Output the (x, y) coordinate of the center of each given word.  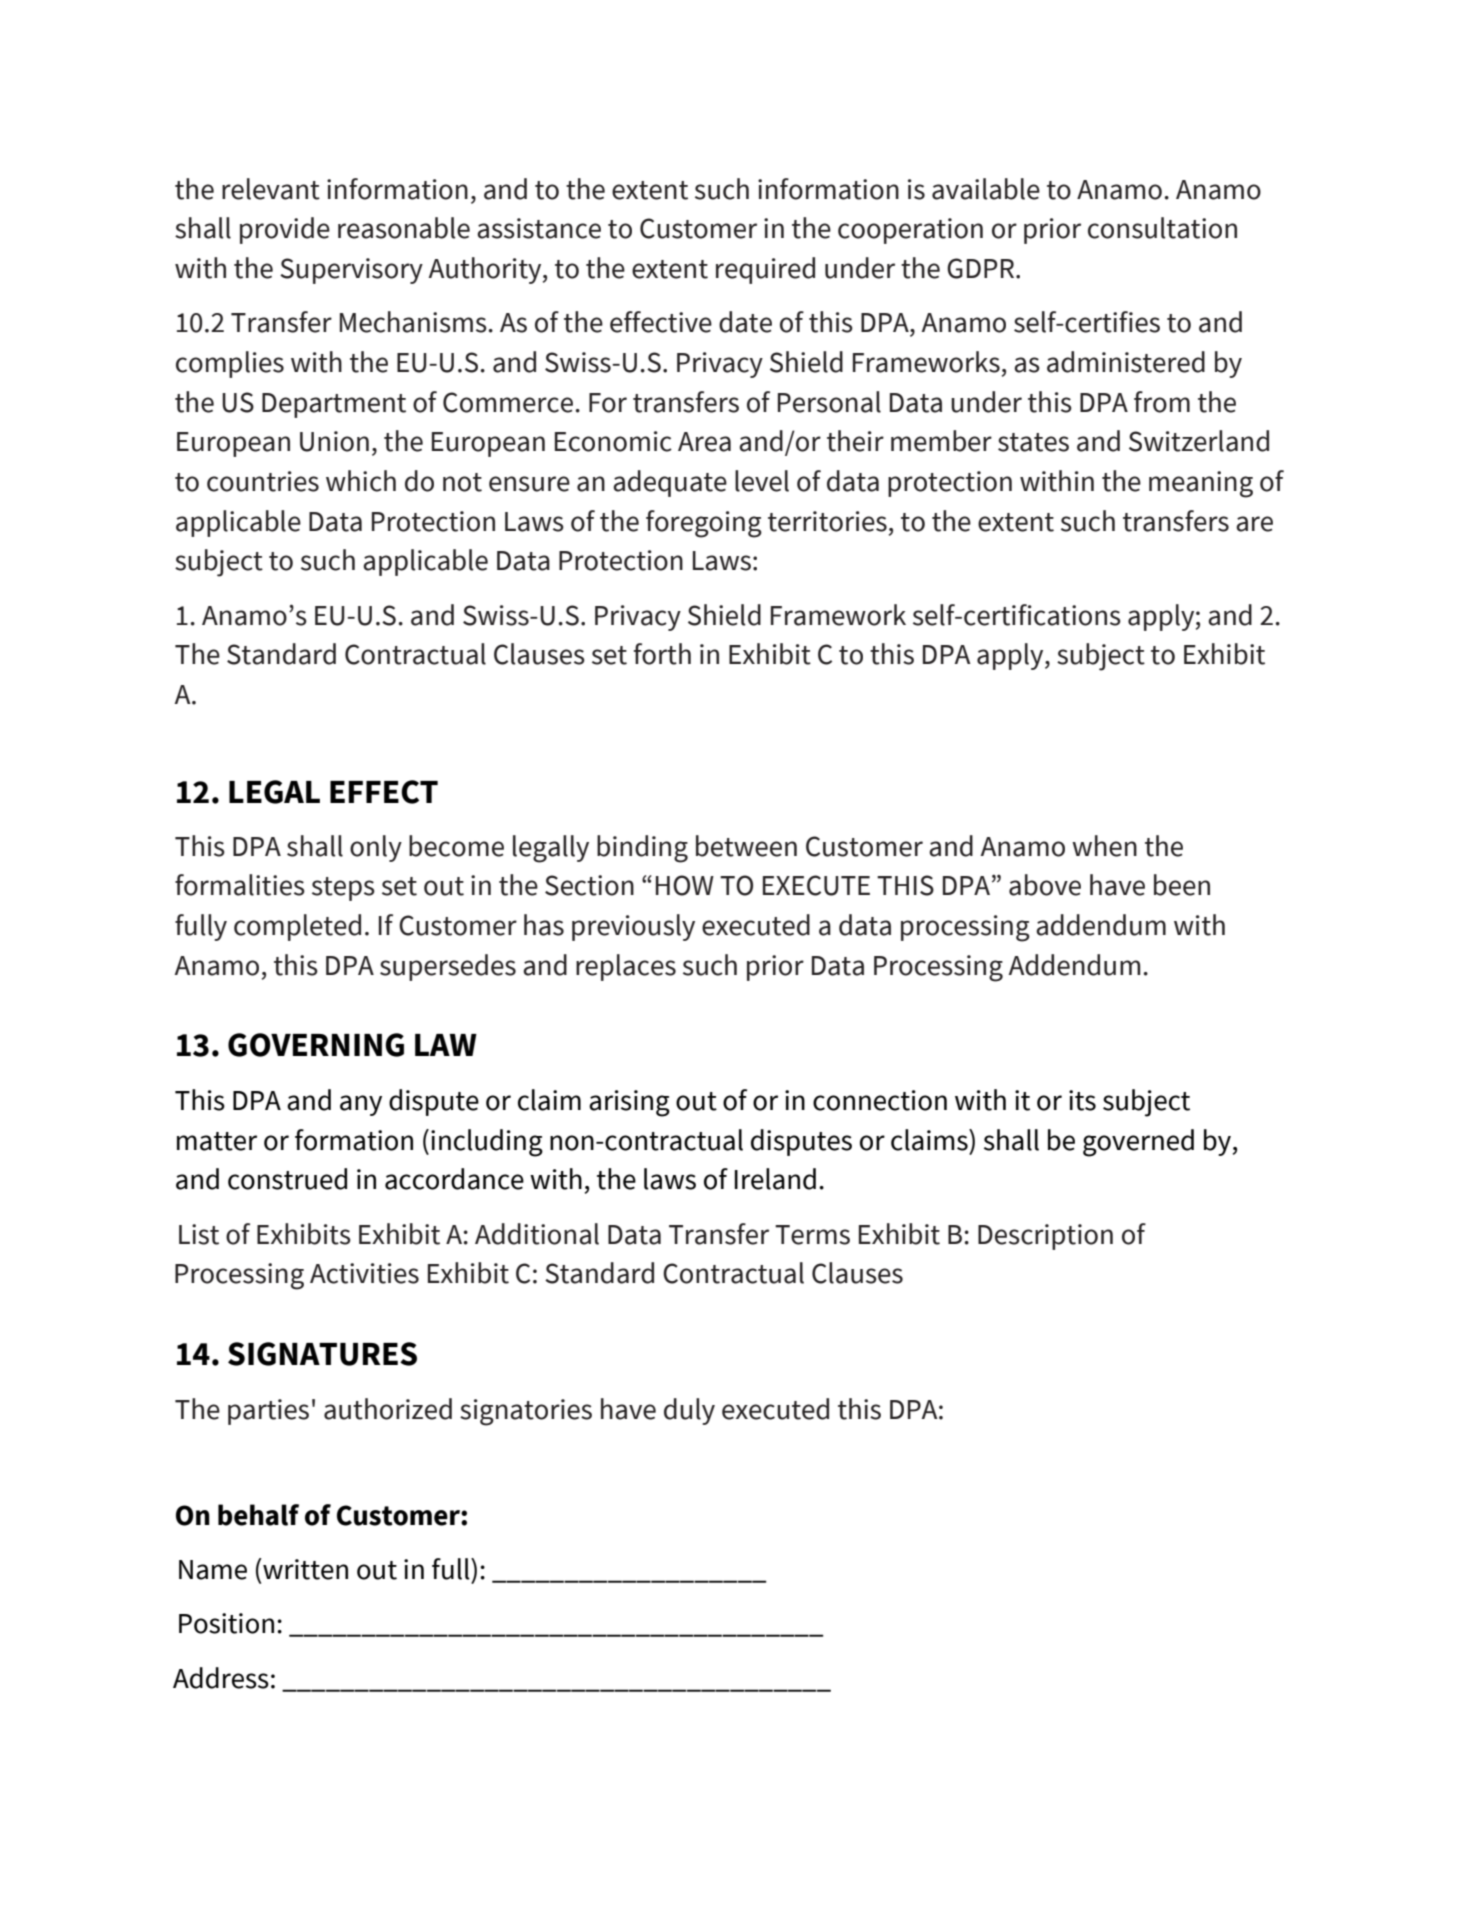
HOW (685, 885)
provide (285, 230)
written (304, 1569)
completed (297, 927)
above (1045, 885)
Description (1045, 1237)
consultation (1162, 228)
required (765, 270)
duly (689, 1411)
